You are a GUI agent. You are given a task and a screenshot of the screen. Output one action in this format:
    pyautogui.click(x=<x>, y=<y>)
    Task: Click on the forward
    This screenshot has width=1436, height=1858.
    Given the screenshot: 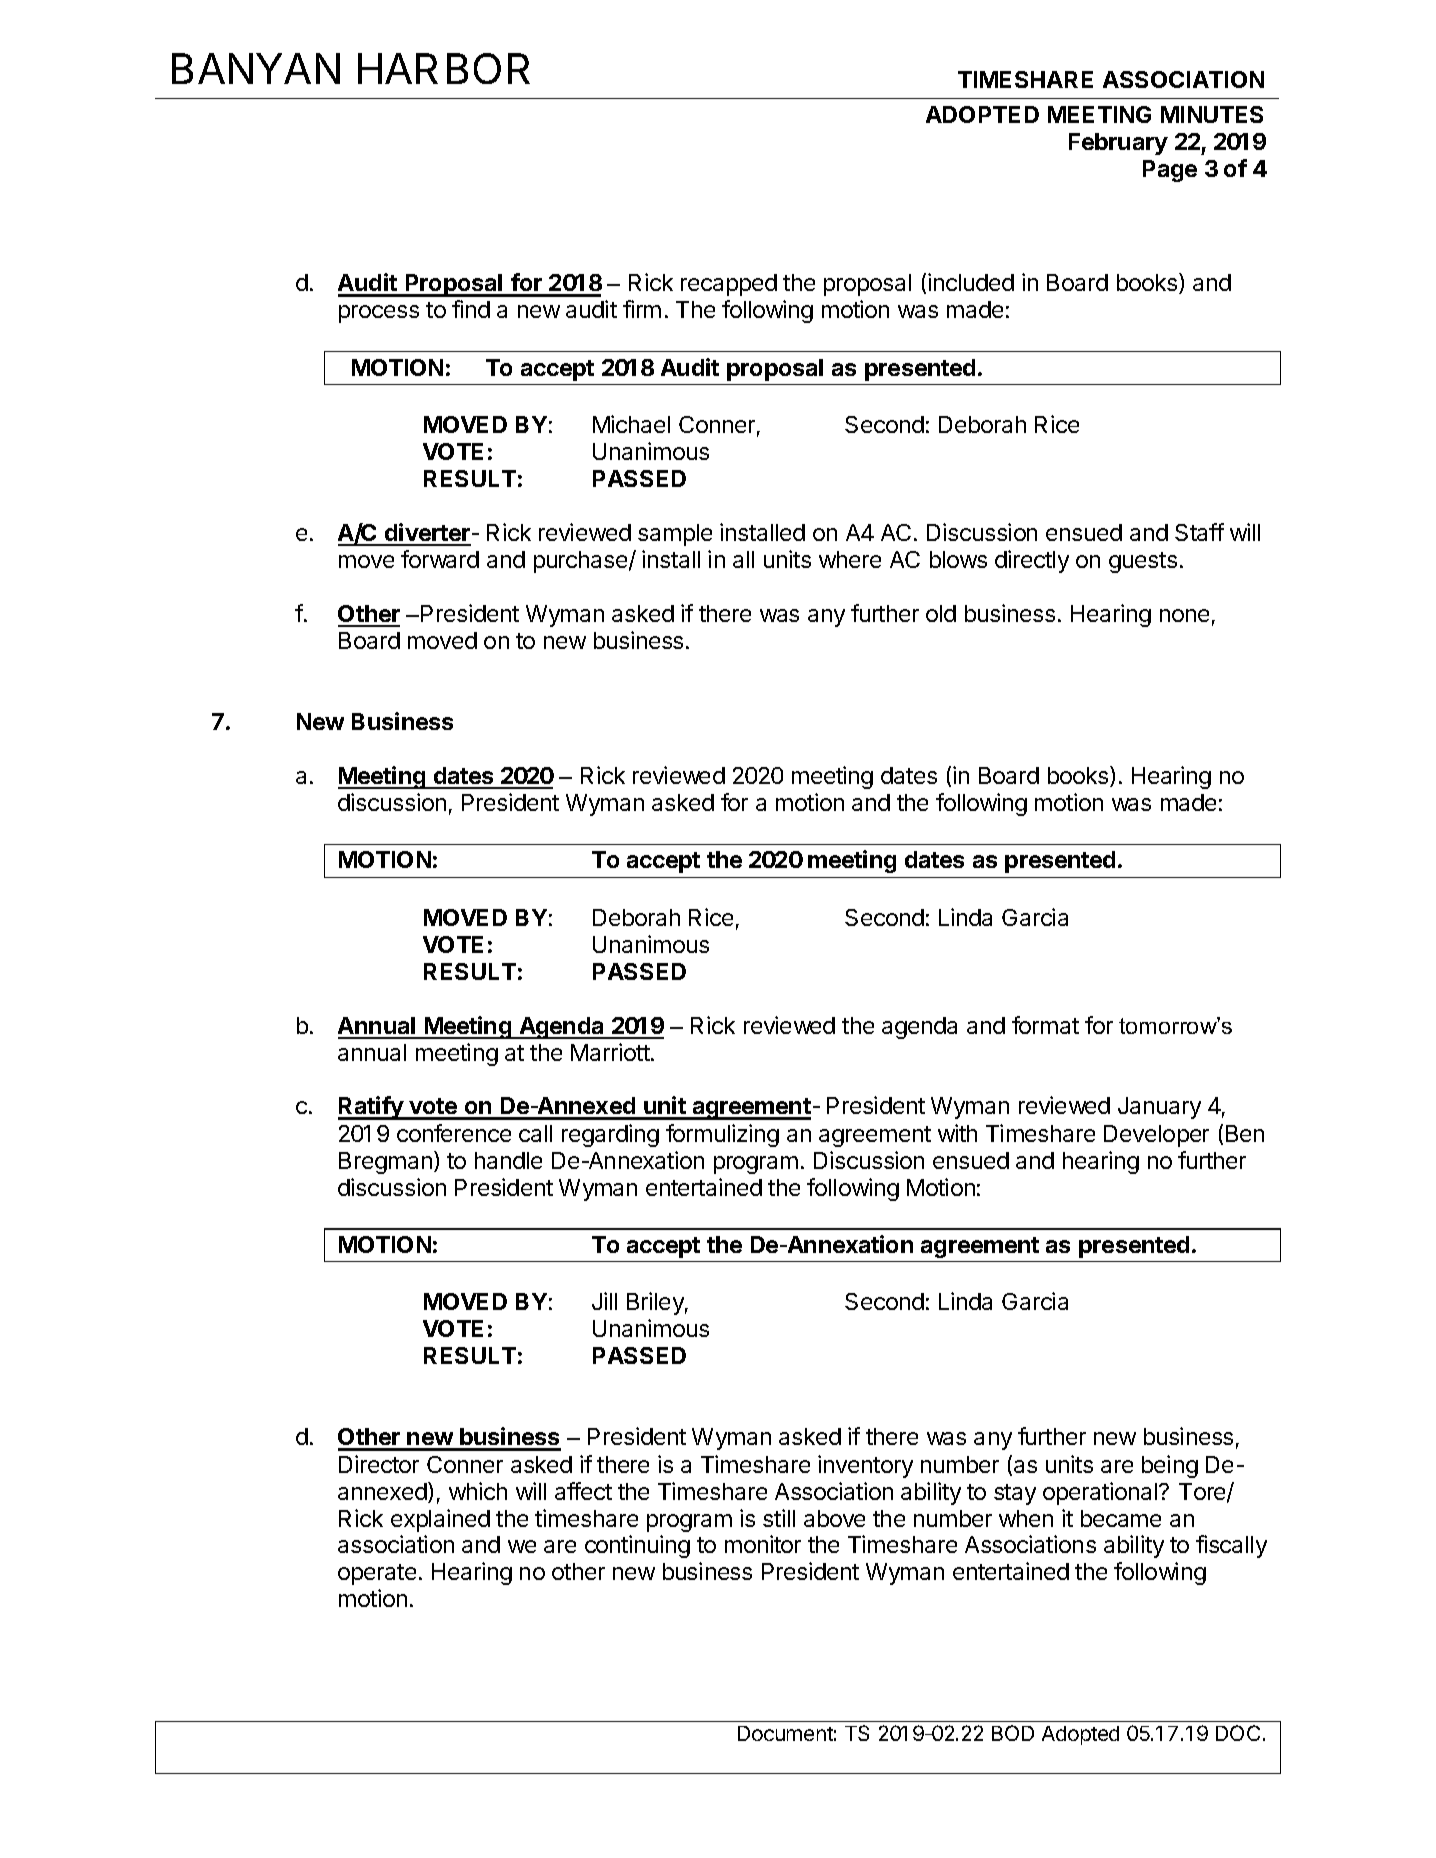 What is the action you would take?
    pyautogui.click(x=440, y=559)
